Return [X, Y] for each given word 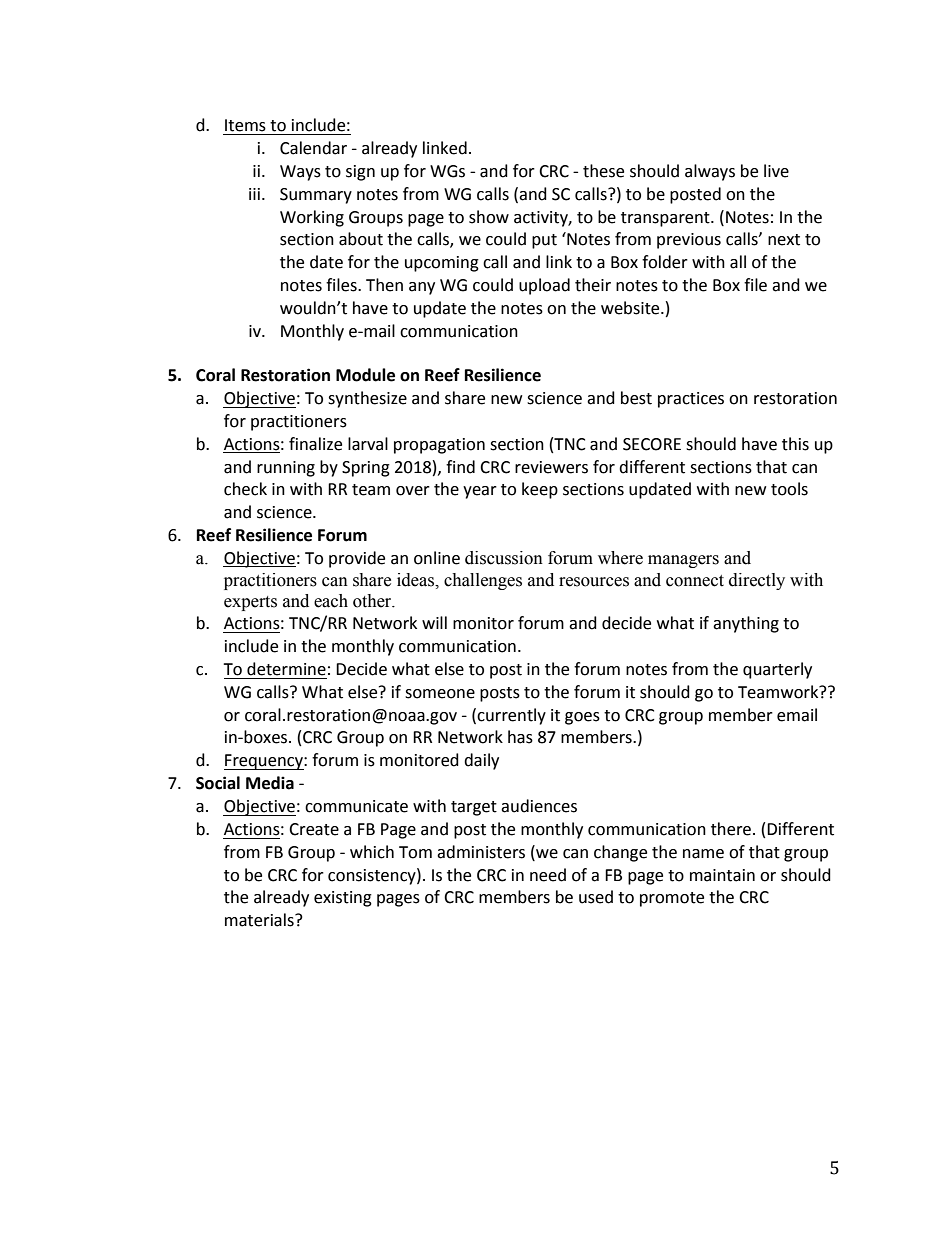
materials [260, 920]
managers [683, 561]
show [489, 217]
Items [245, 125]
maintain [722, 875]
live [776, 171]
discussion [504, 558]
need [548, 875]
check [245, 489]
